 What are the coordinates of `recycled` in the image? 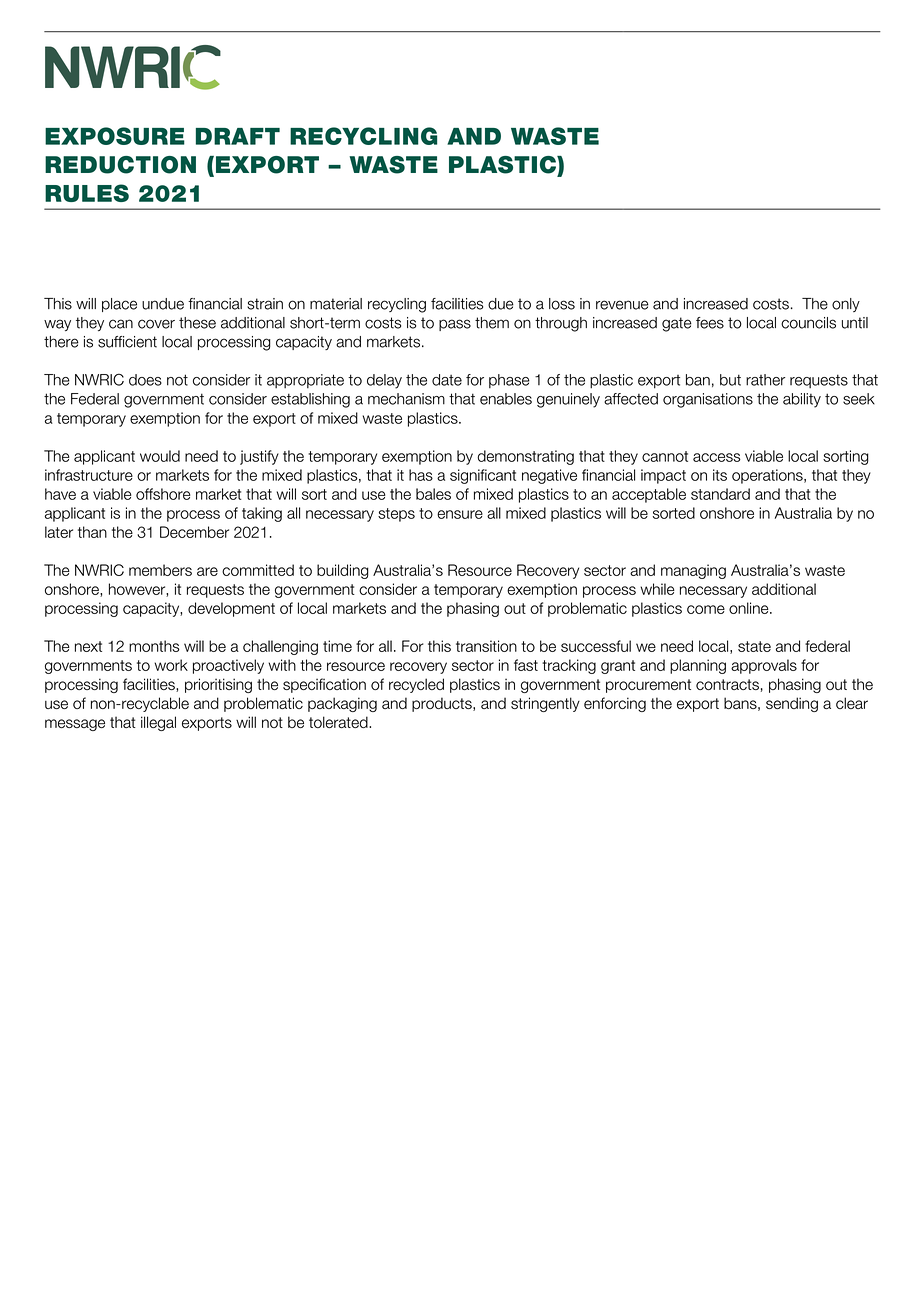 It's located at (416, 685).
